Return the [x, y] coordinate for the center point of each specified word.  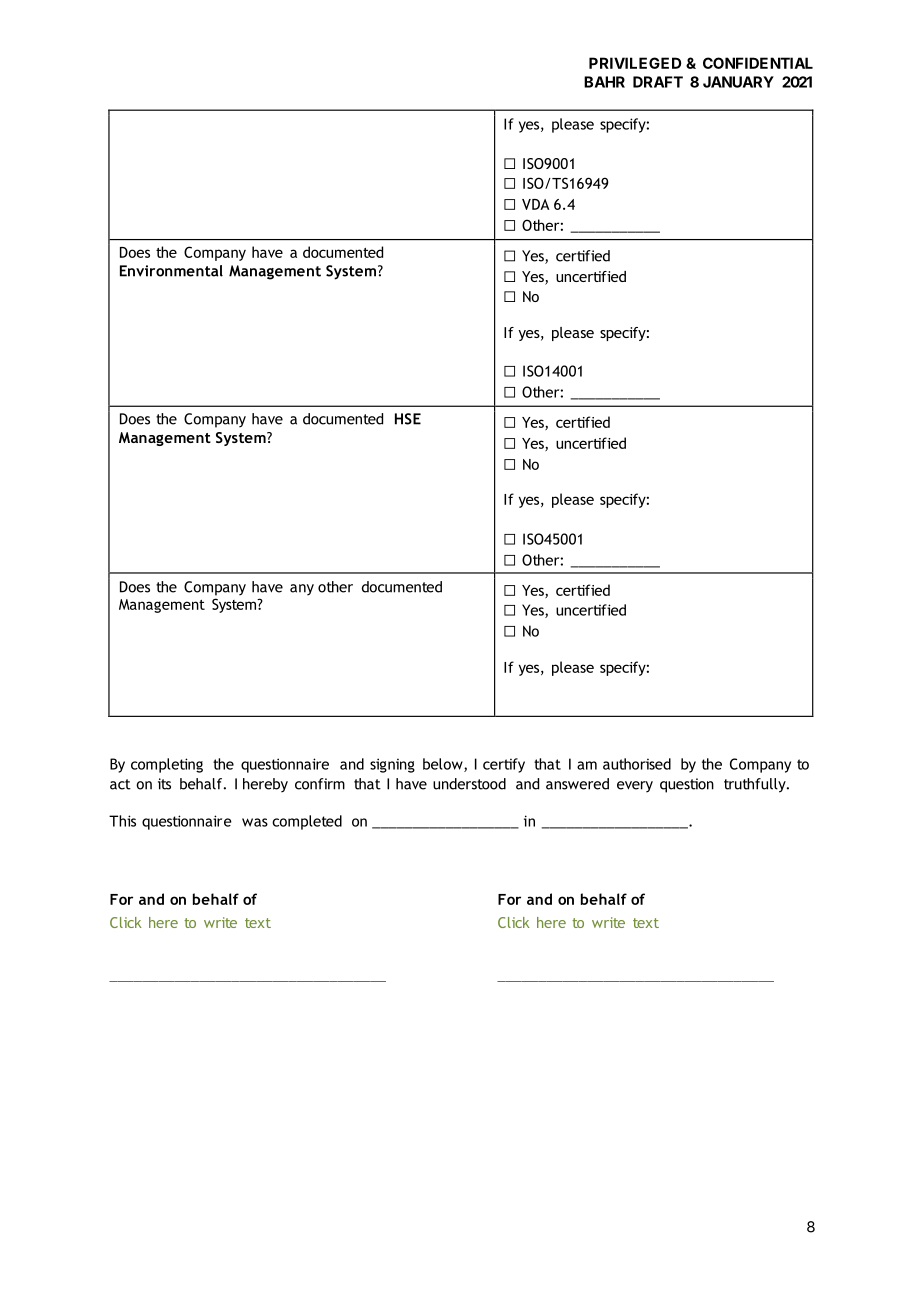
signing [392, 765]
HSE [408, 419]
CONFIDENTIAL [758, 63]
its [164, 784]
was [255, 822]
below [444, 765]
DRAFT [658, 82]
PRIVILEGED [635, 63]
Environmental [171, 271]
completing [167, 765]
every [635, 786]
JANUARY [738, 82]
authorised [637, 764]
